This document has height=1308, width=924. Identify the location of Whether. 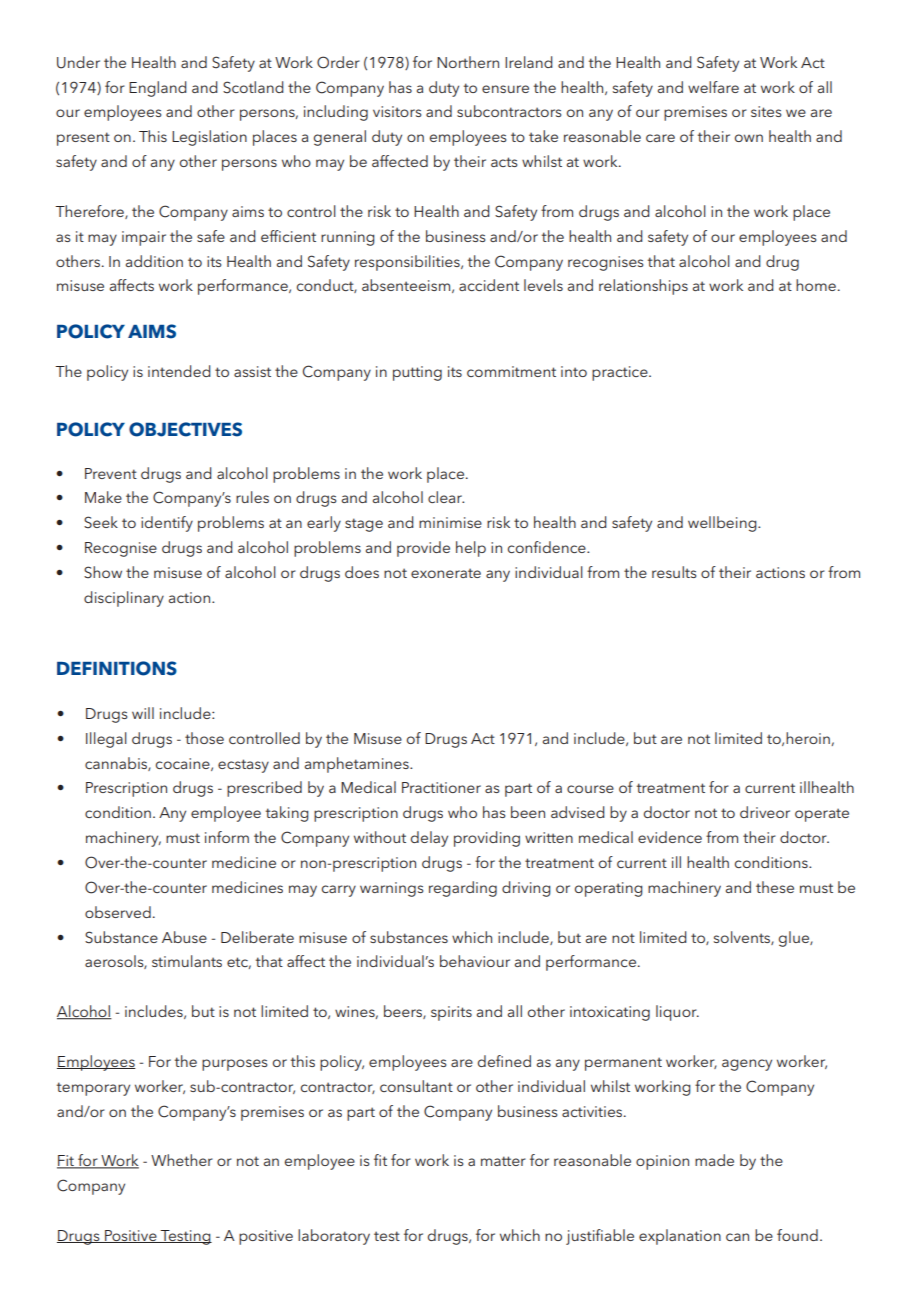
(182, 1160).
